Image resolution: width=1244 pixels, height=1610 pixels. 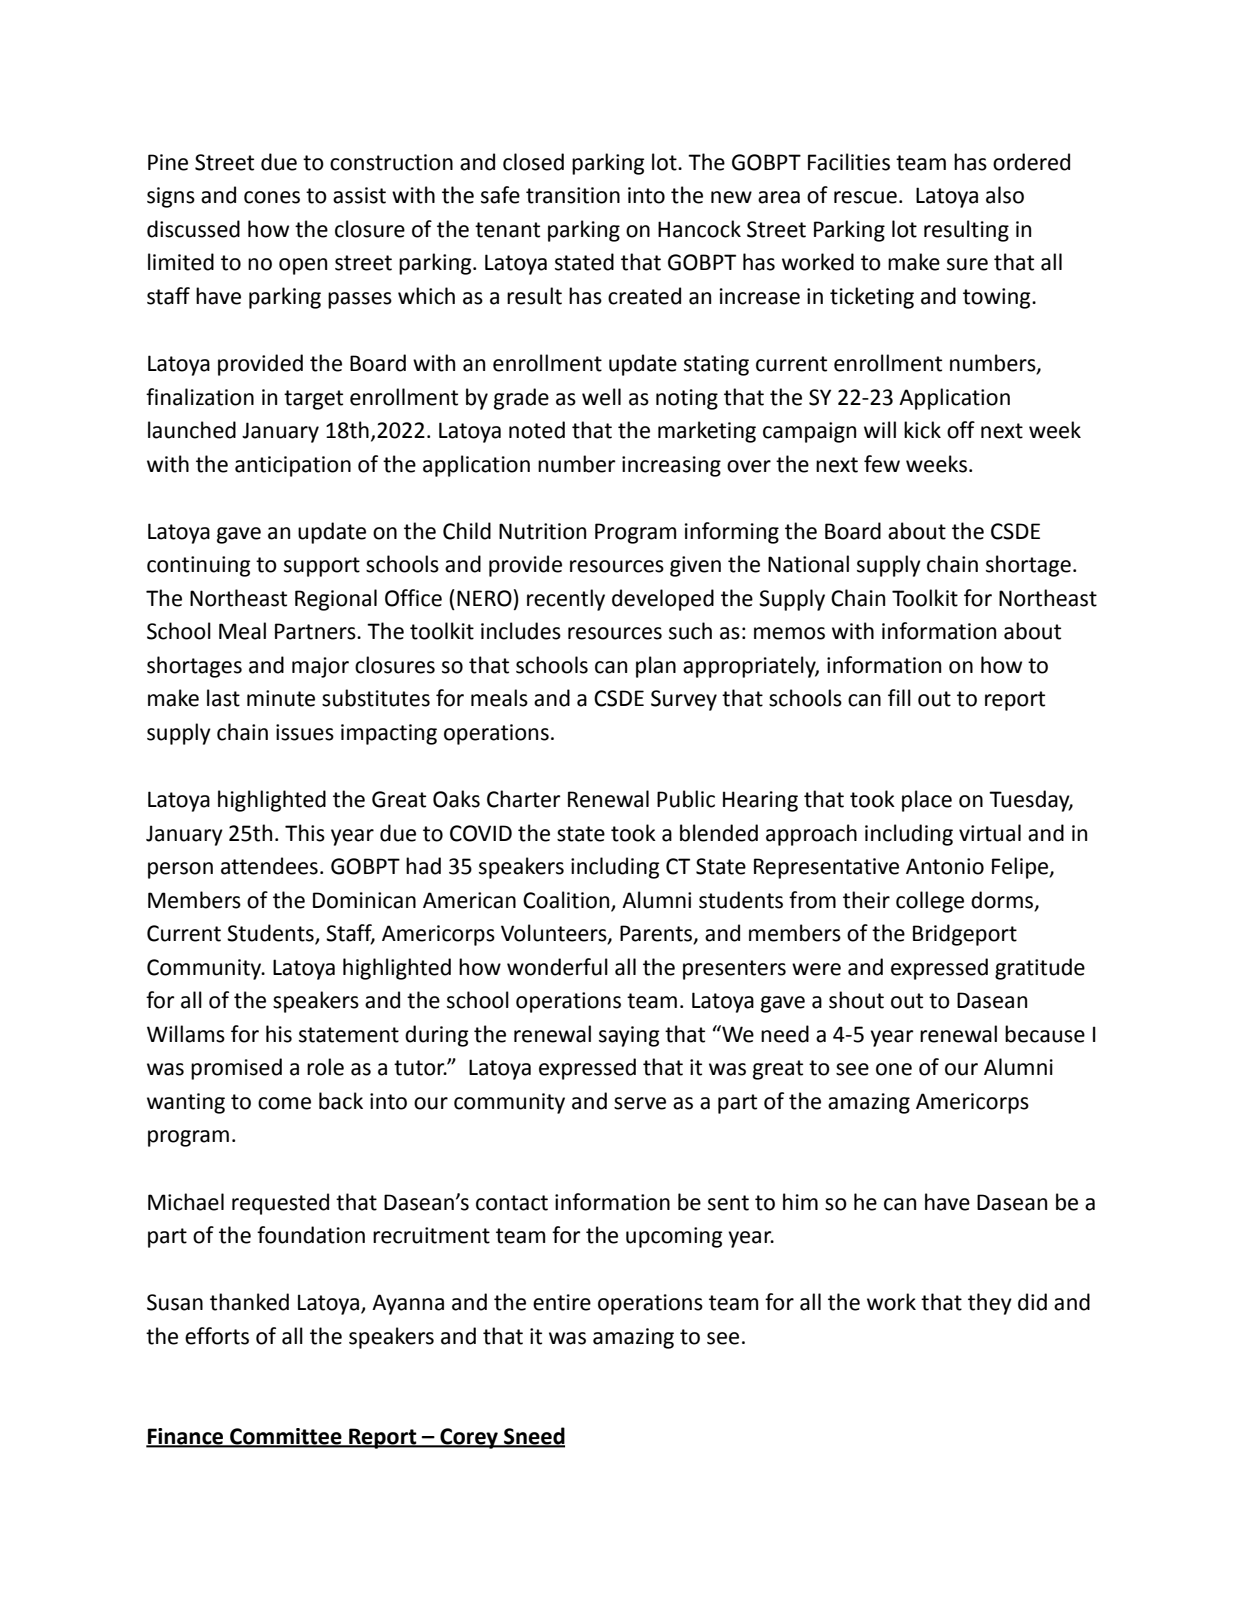 What do you see at coordinates (990, 1304) in the image?
I see `they` at bounding box center [990, 1304].
